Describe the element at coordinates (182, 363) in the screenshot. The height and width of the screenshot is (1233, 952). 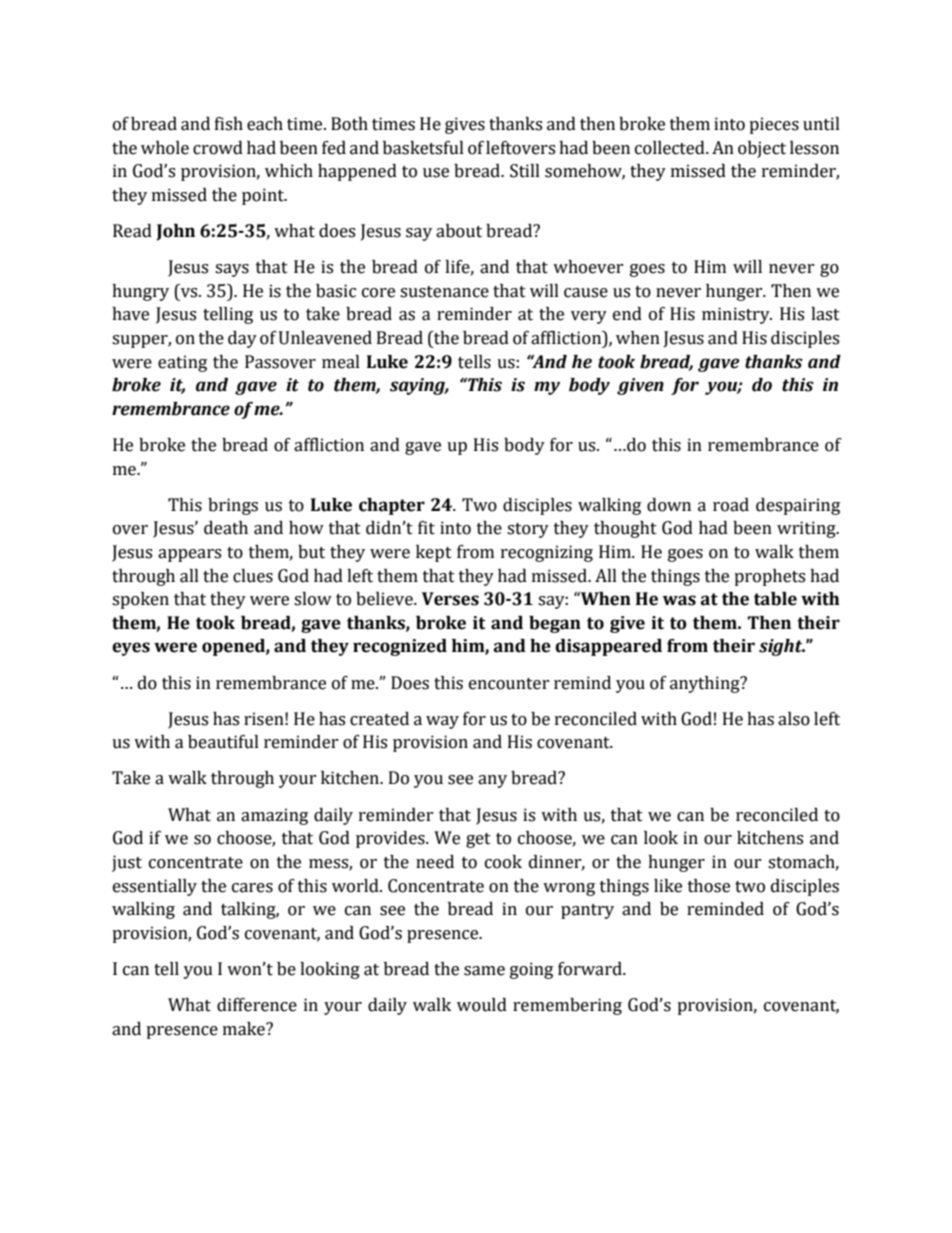
I see `eating` at that location.
